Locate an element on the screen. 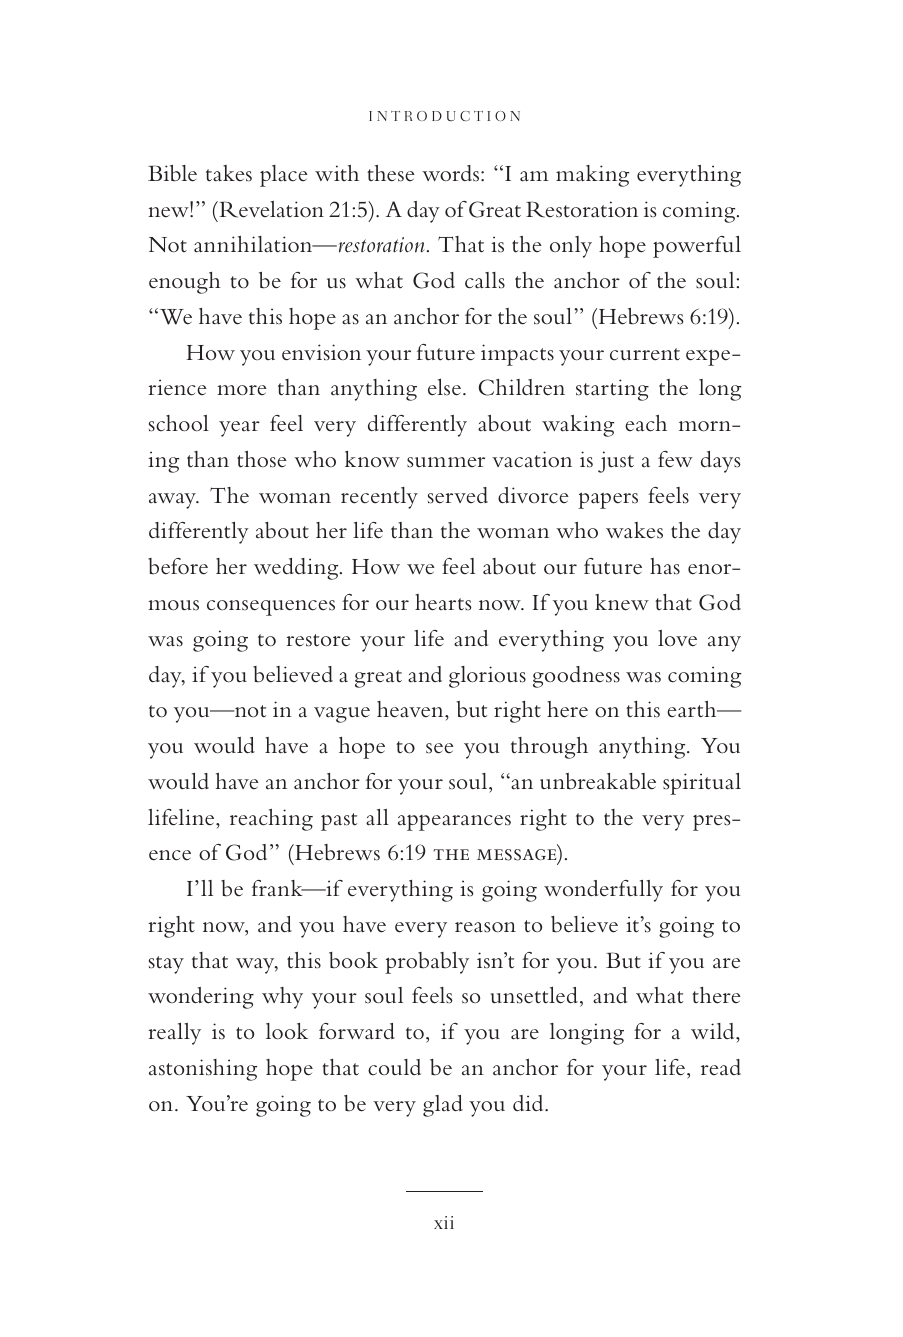 This screenshot has width=903, height=1337. year is located at coordinates (239, 429).
